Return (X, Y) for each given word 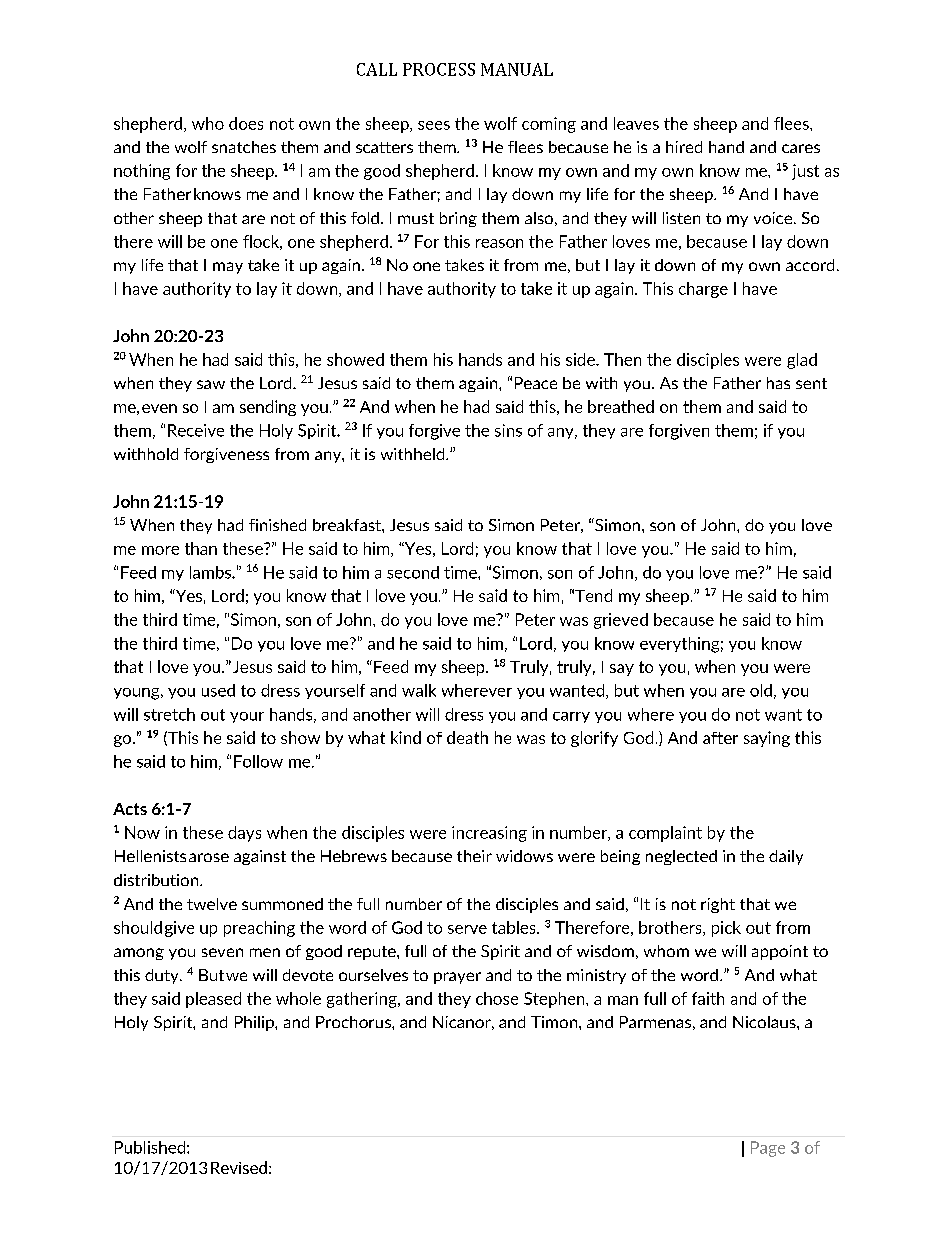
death (467, 737)
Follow (258, 761)
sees (434, 125)
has (778, 383)
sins (508, 430)
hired (684, 147)
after (720, 738)
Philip (255, 1023)
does (246, 123)
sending (268, 408)
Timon (555, 1022)
